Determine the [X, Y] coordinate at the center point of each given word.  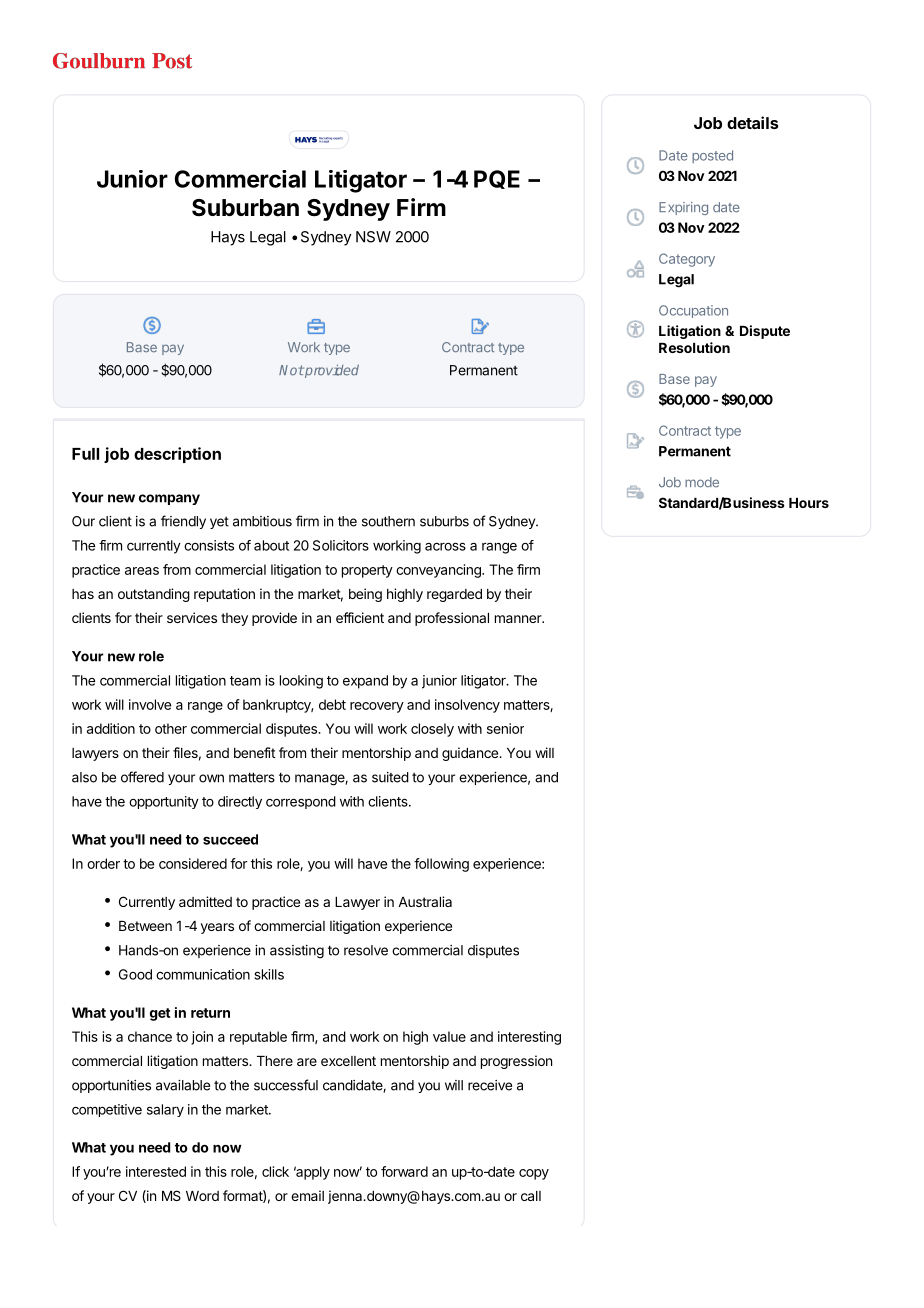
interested [156, 1171]
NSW [373, 237]
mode [702, 482]
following [441, 865]
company [169, 499]
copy [534, 1174]
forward [404, 1171]
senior [505, 728]
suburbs [444, 521]
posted [712, 156]
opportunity [164, 802]
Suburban [245, 208]
